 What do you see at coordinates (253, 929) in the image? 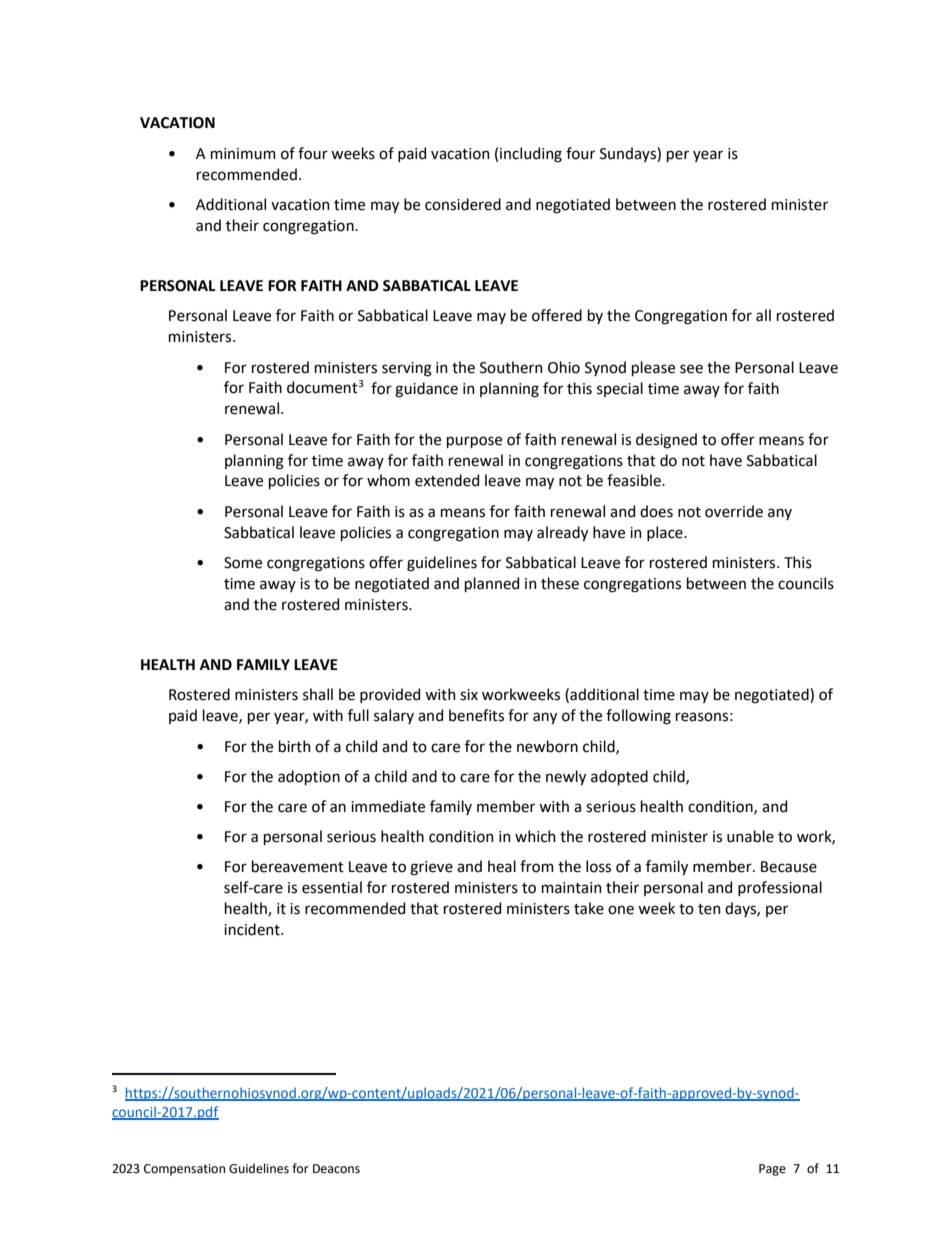
I see `incident` at bounding box center [253, 929].
